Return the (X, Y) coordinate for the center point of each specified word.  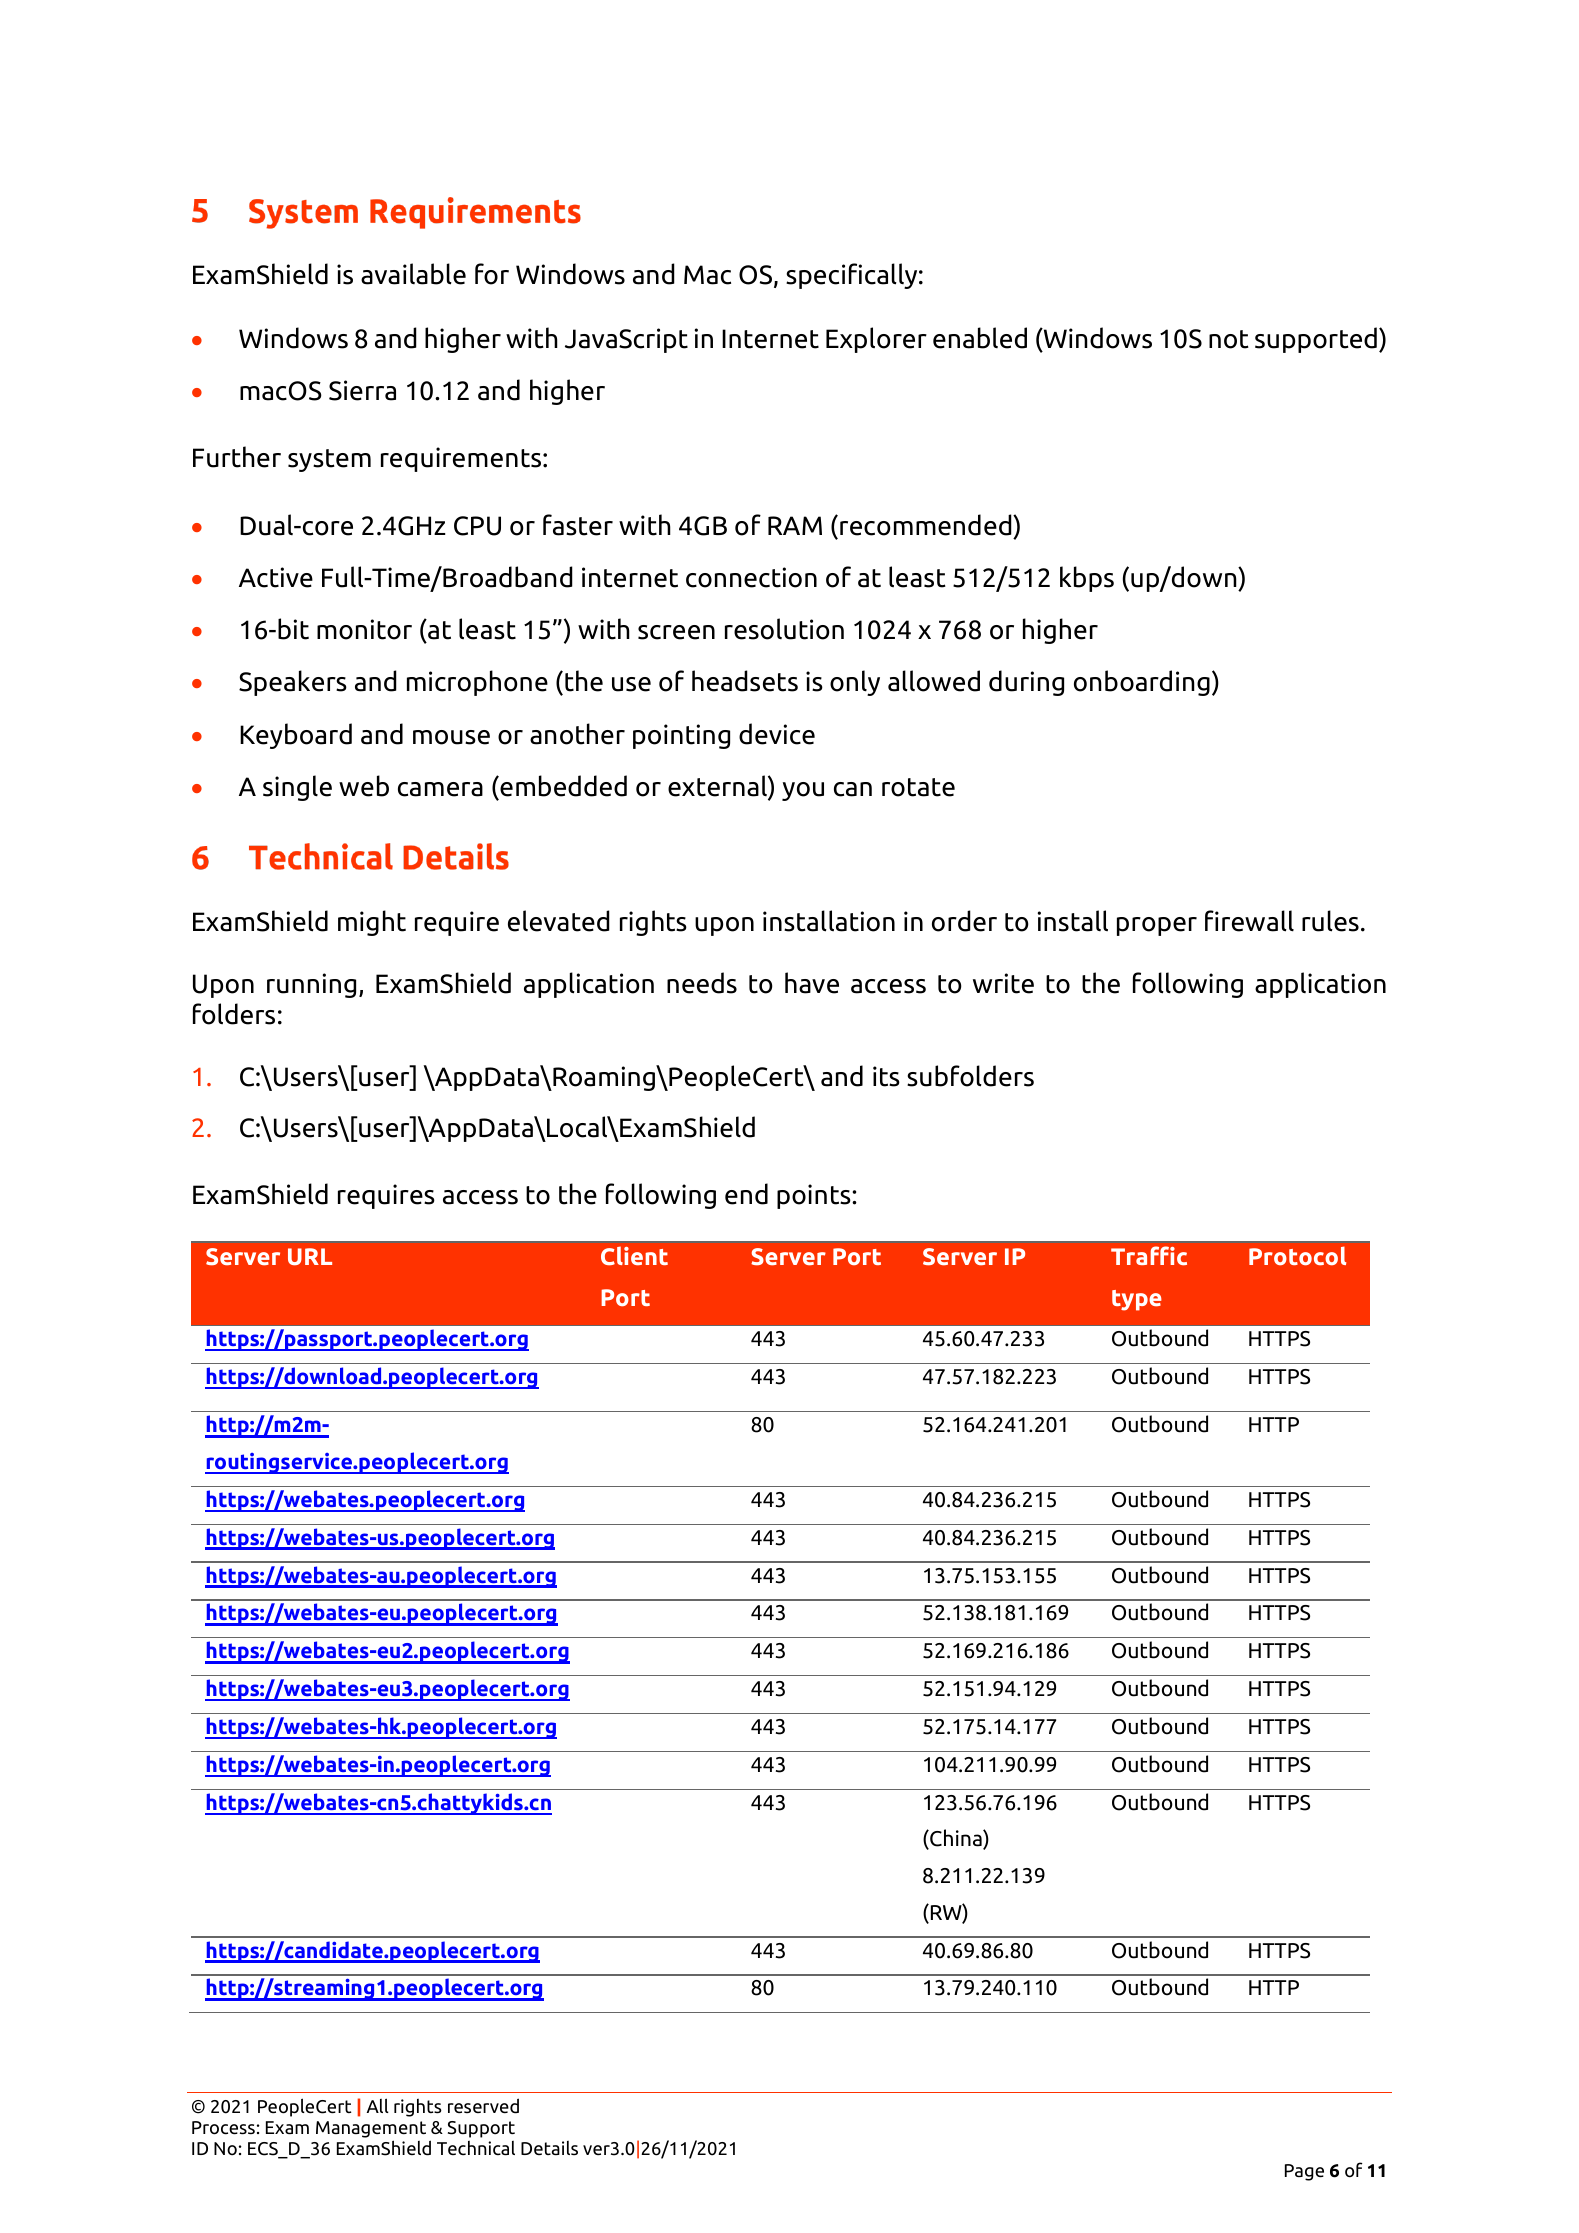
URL (310, 1257)
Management (371, 2131)
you (803, 791)
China (956, 1839)
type (1137, 1300)
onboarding (1142, 683)
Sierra (362, 390)
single (297, 788)
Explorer (876, 340)
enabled (980, 338)
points (815, 1196)
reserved (483, 2106)
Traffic (1149, 1256)
